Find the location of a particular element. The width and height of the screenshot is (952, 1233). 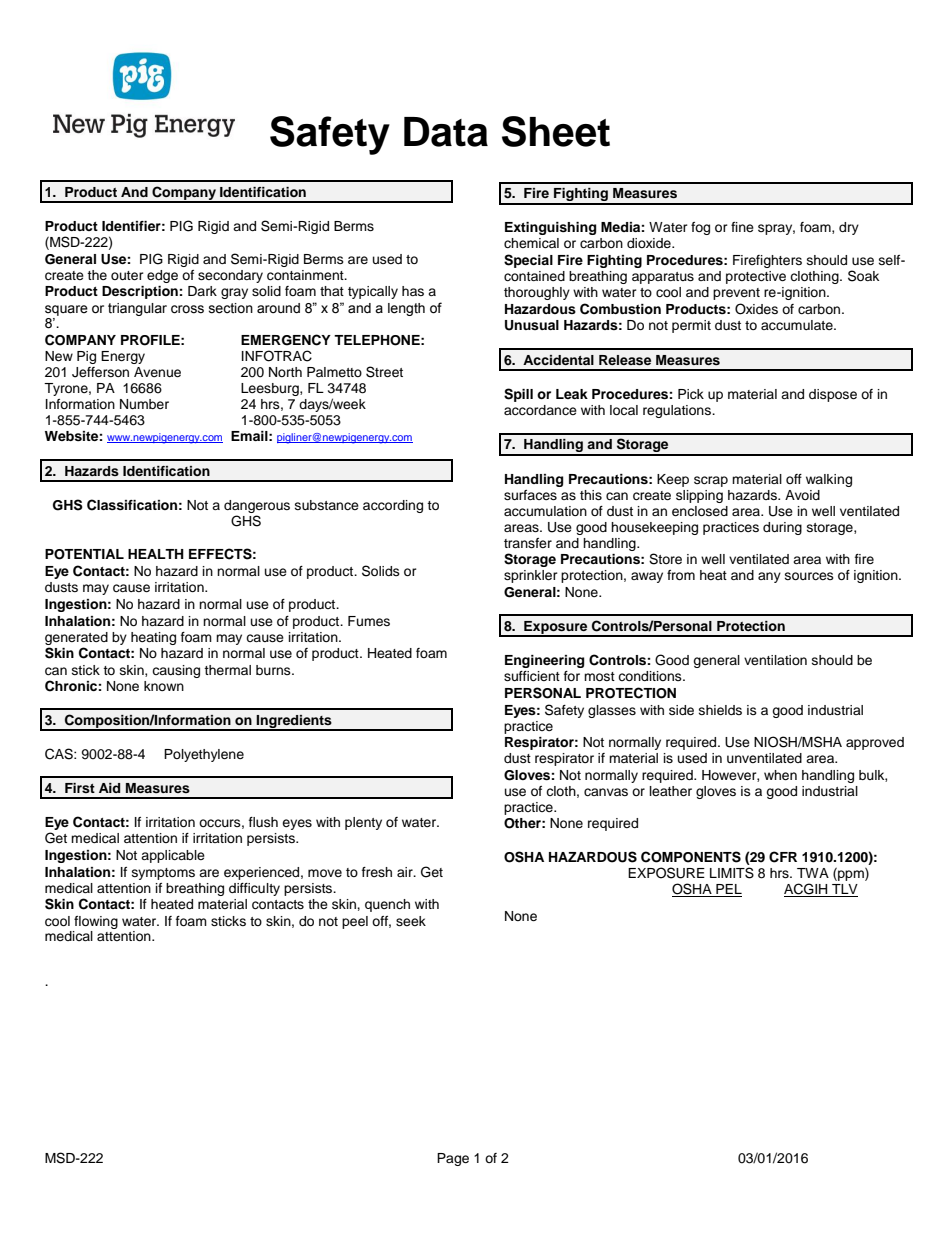

causing is located at coordinates (176, 671).
